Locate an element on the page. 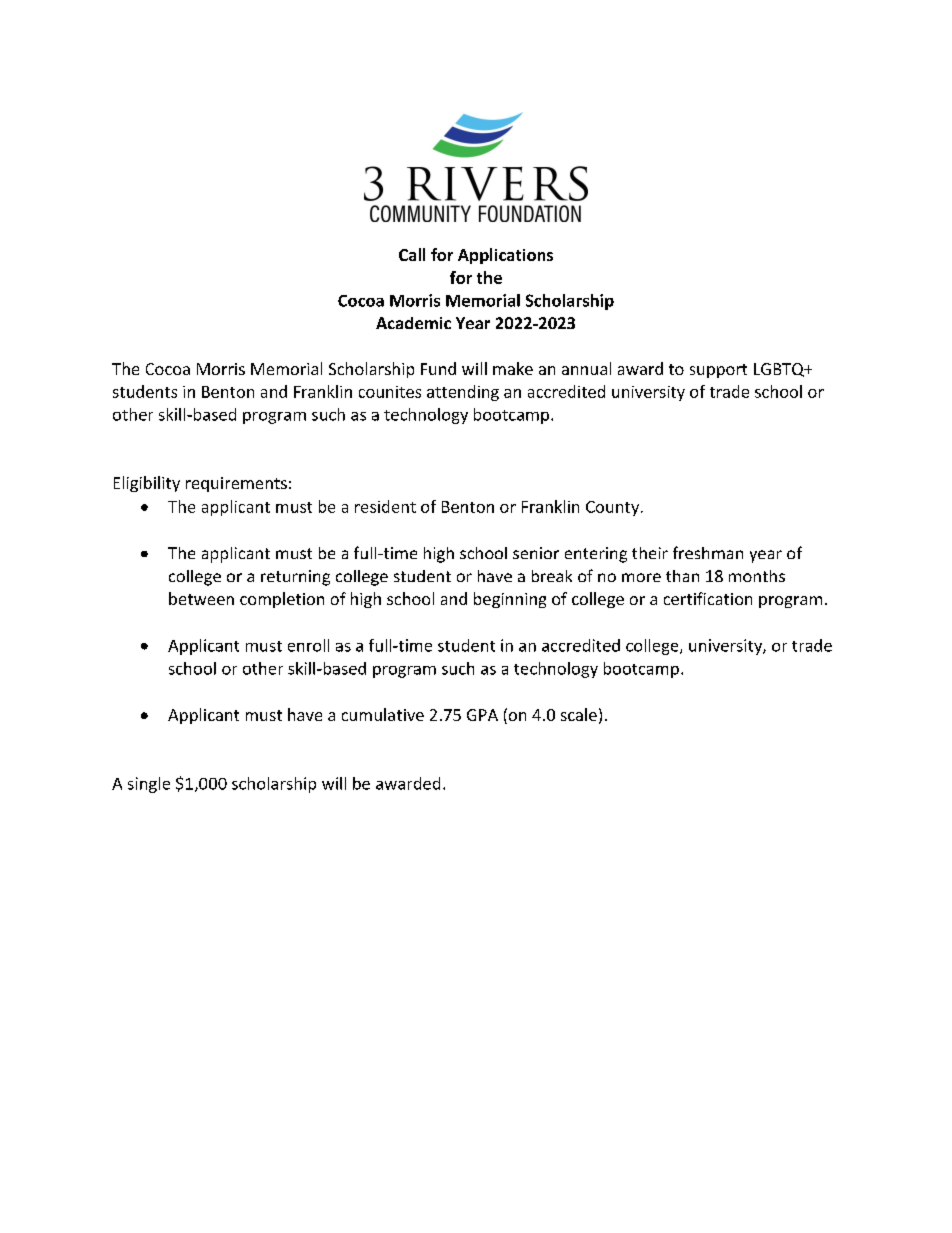 This page has width=952, height=1233. scale is located at coordinates (579, 714).
